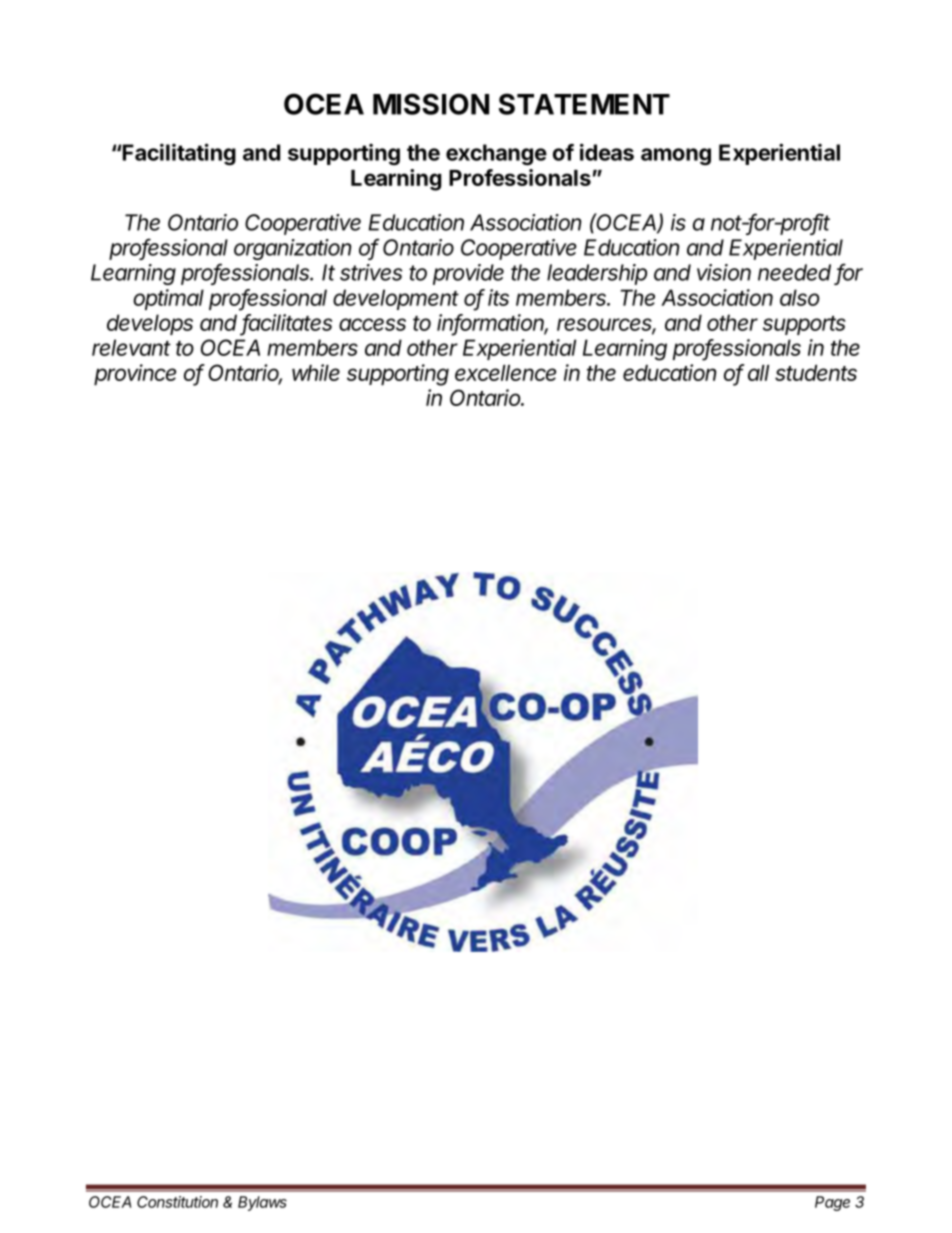  What do you see at coordinates (758, 373) in the screenshot?
I see `all` at bounding box center [758, 373].
